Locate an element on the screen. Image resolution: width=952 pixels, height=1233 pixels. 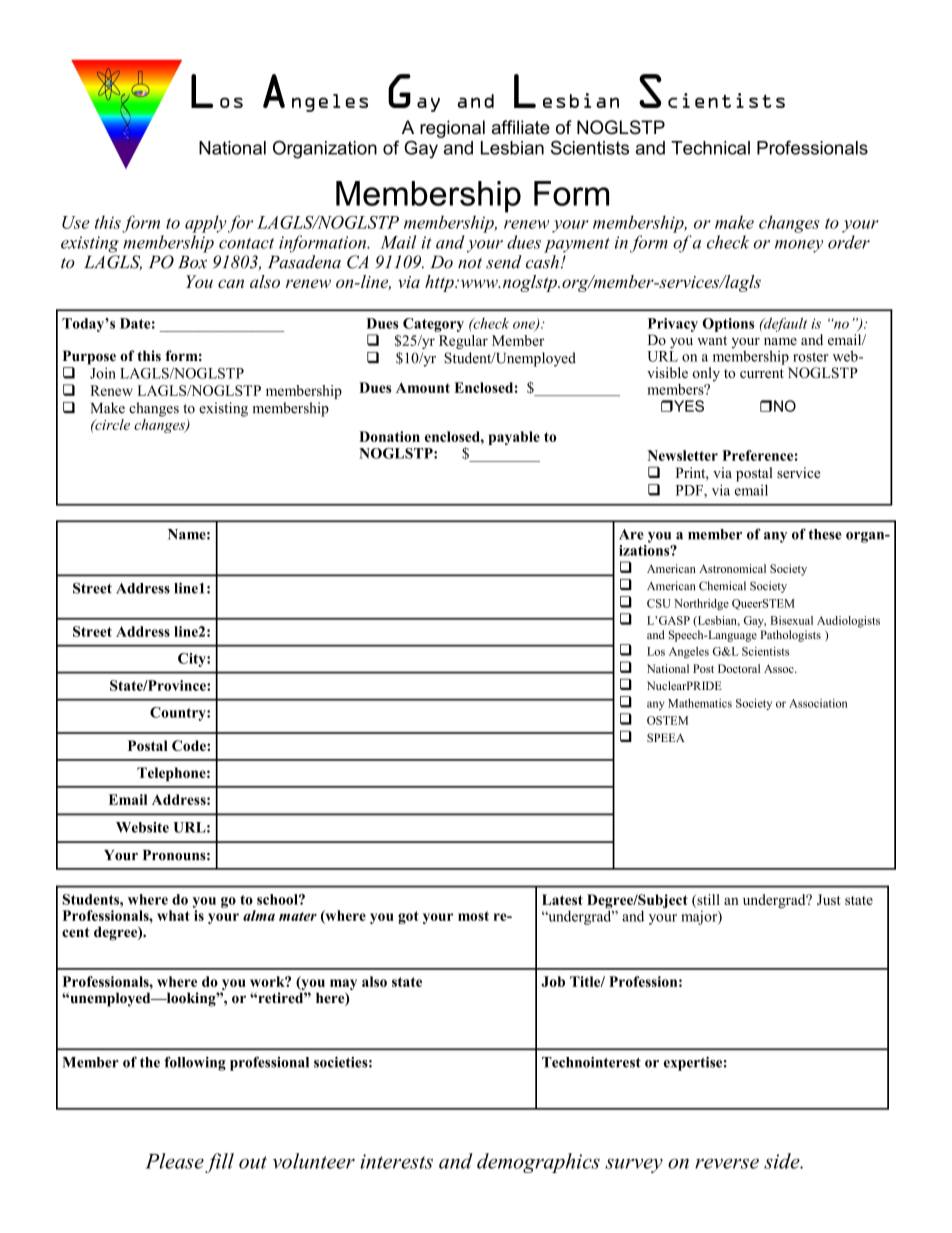
most is located at coordinates (473, 916).
